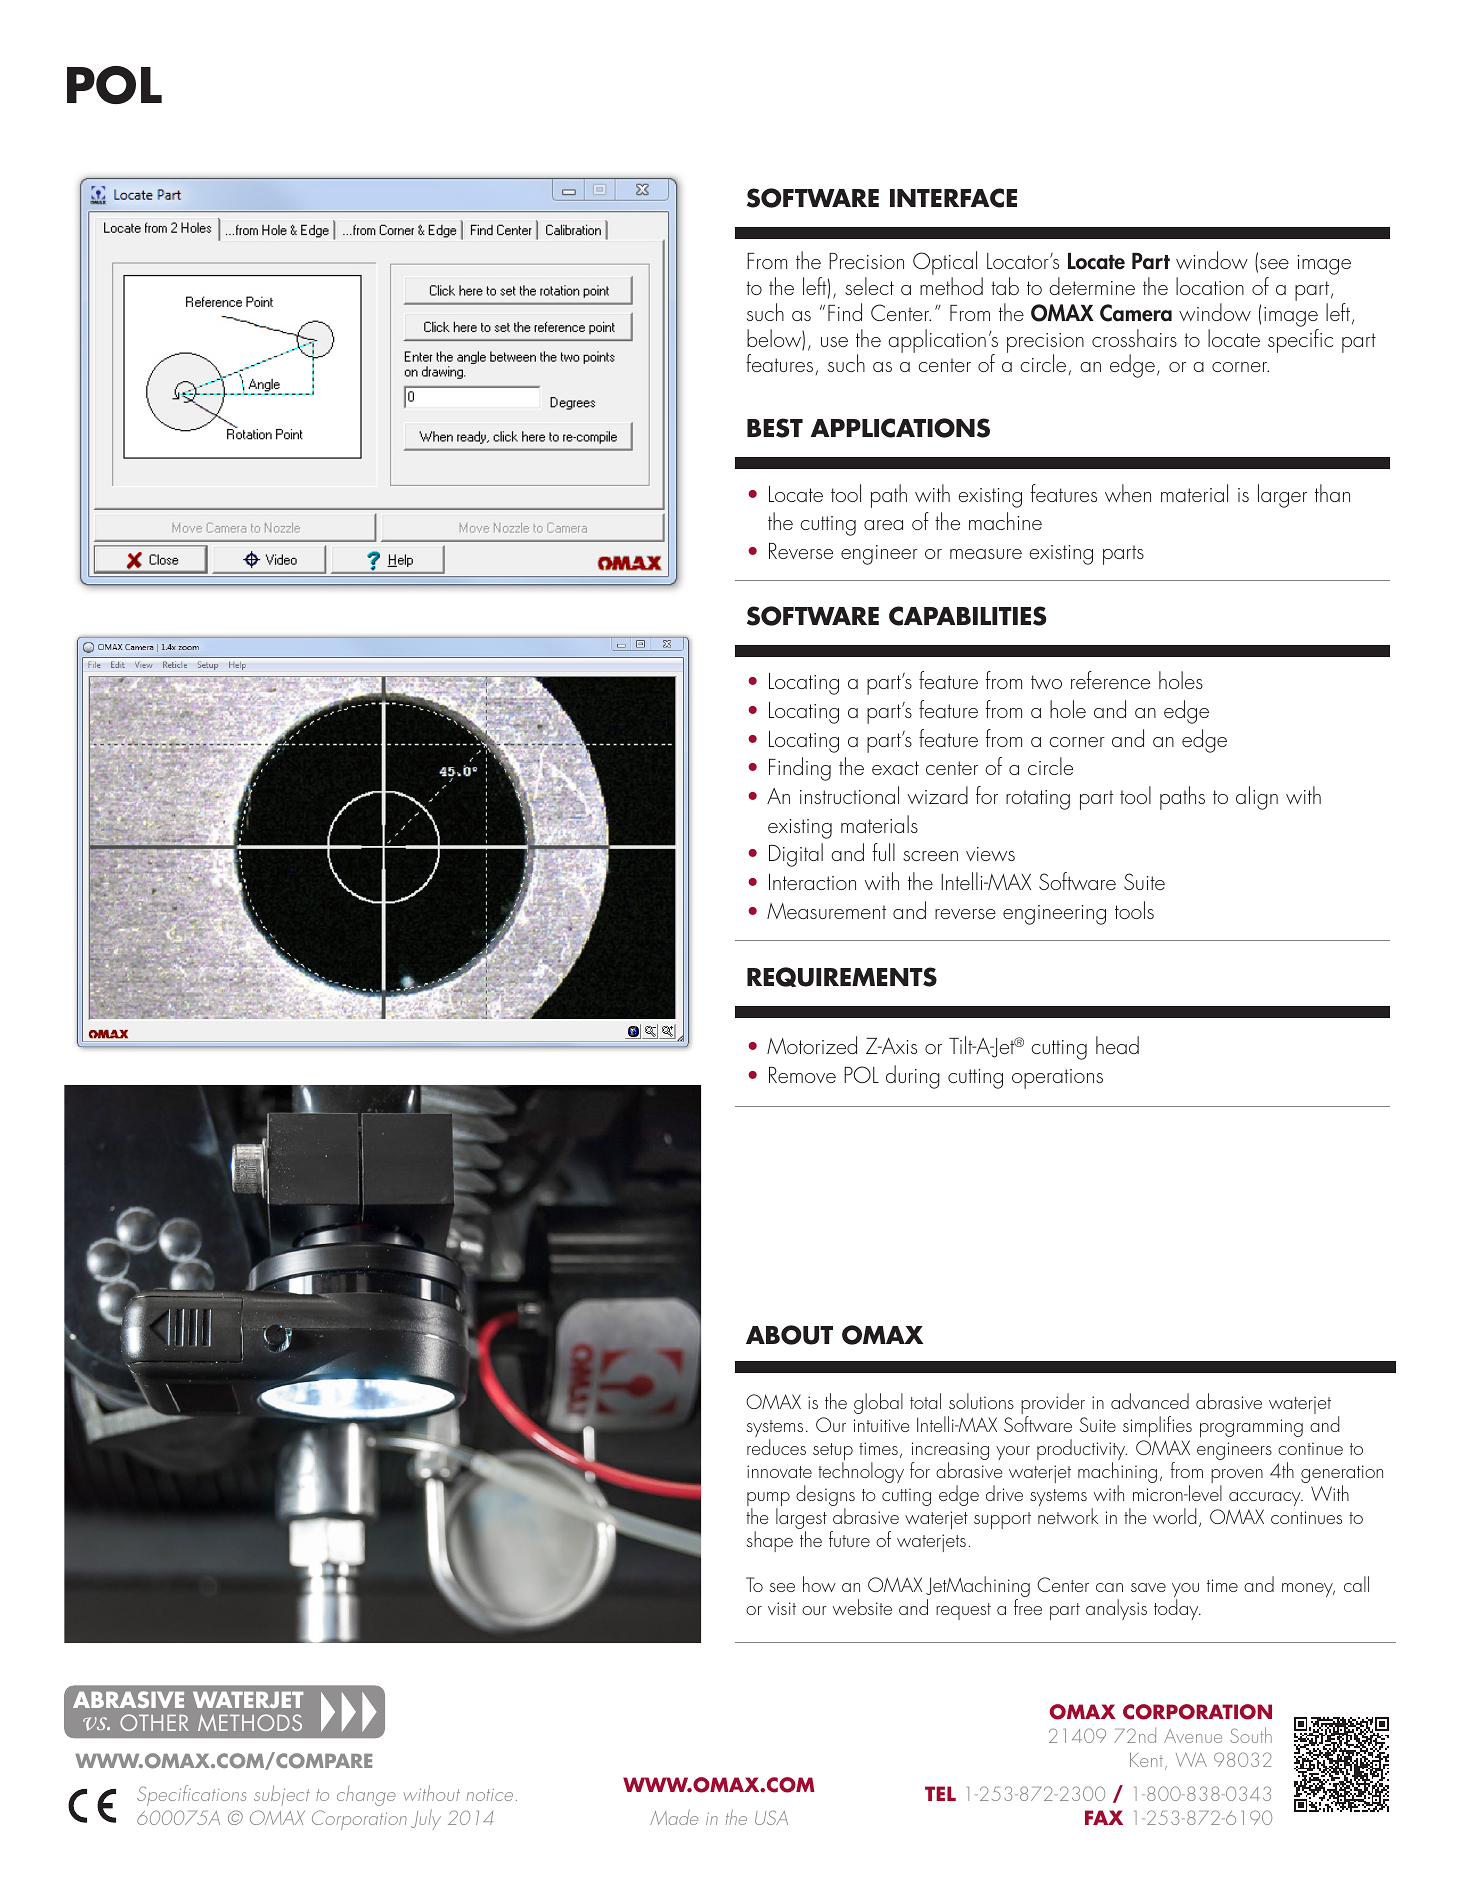 This screenshot has width=1460, height=1890. What do you see at coordinates (1210, 286) in the screenshot?
I see `location` at bounding box center [1210, 286].
